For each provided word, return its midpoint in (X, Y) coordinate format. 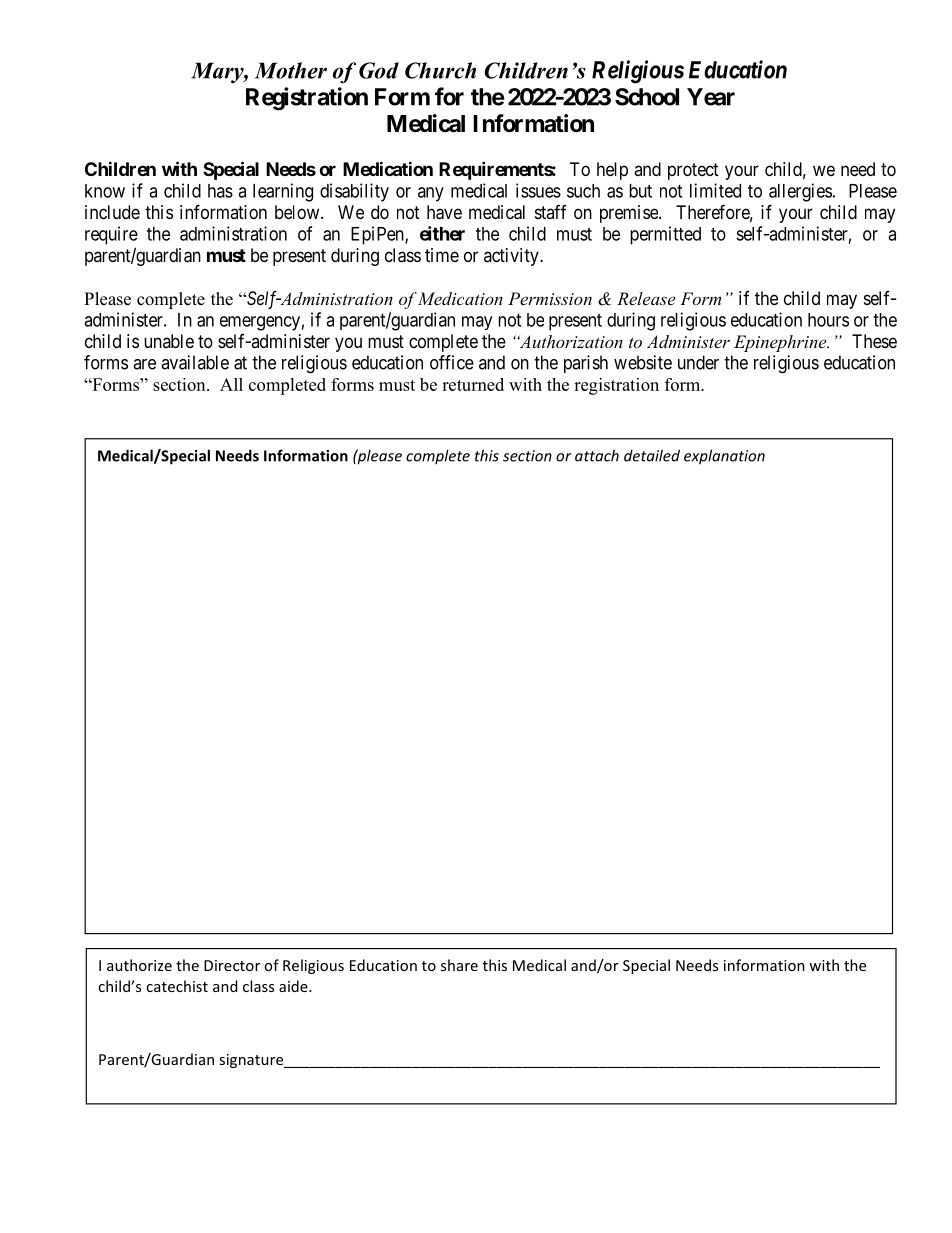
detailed (652, 455)
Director (232, 965)
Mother (291, 70)
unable (169, 341)
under (698, 362)
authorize (139, 965)
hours (828, 320)
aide (294, 986)
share (459, 965)
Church (440, 70)
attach (597, 455)
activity (512, 257)
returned (473, 384)
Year (711, 97)
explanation (724, 457)
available (195, 362)
